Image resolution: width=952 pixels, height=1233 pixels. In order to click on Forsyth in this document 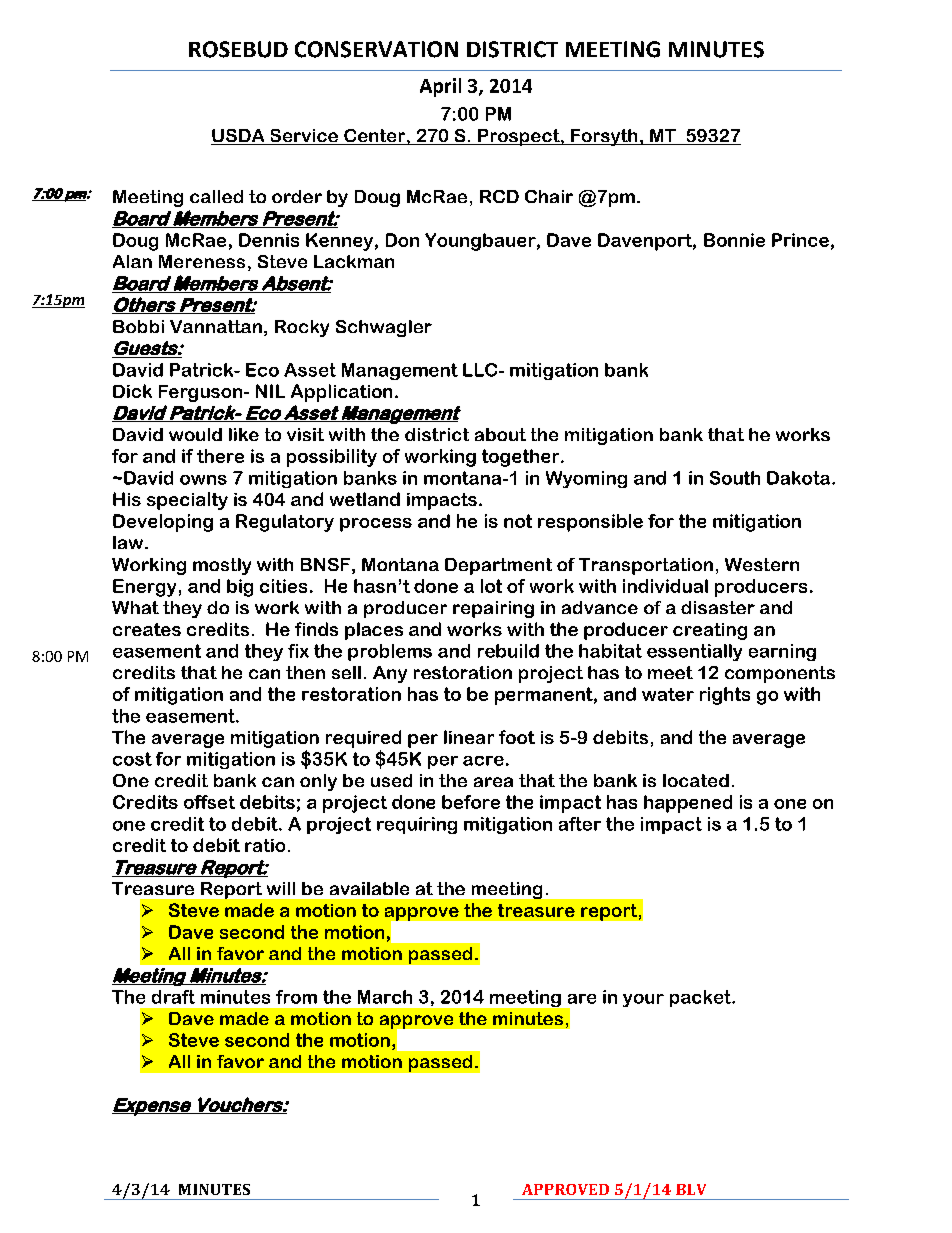, I will do `click(604, 137)`.
